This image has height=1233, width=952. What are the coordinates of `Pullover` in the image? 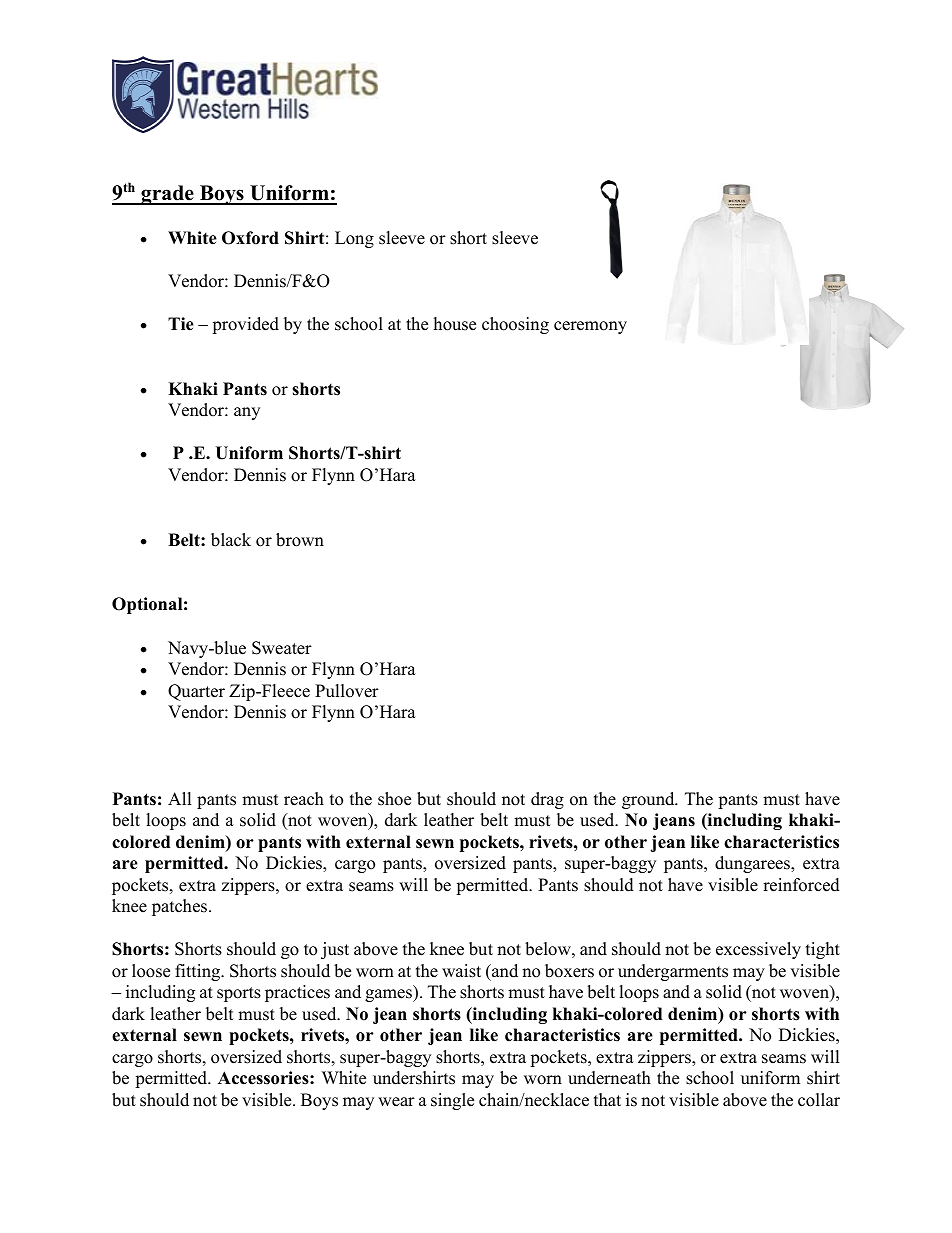 It's located at (347, 691).
